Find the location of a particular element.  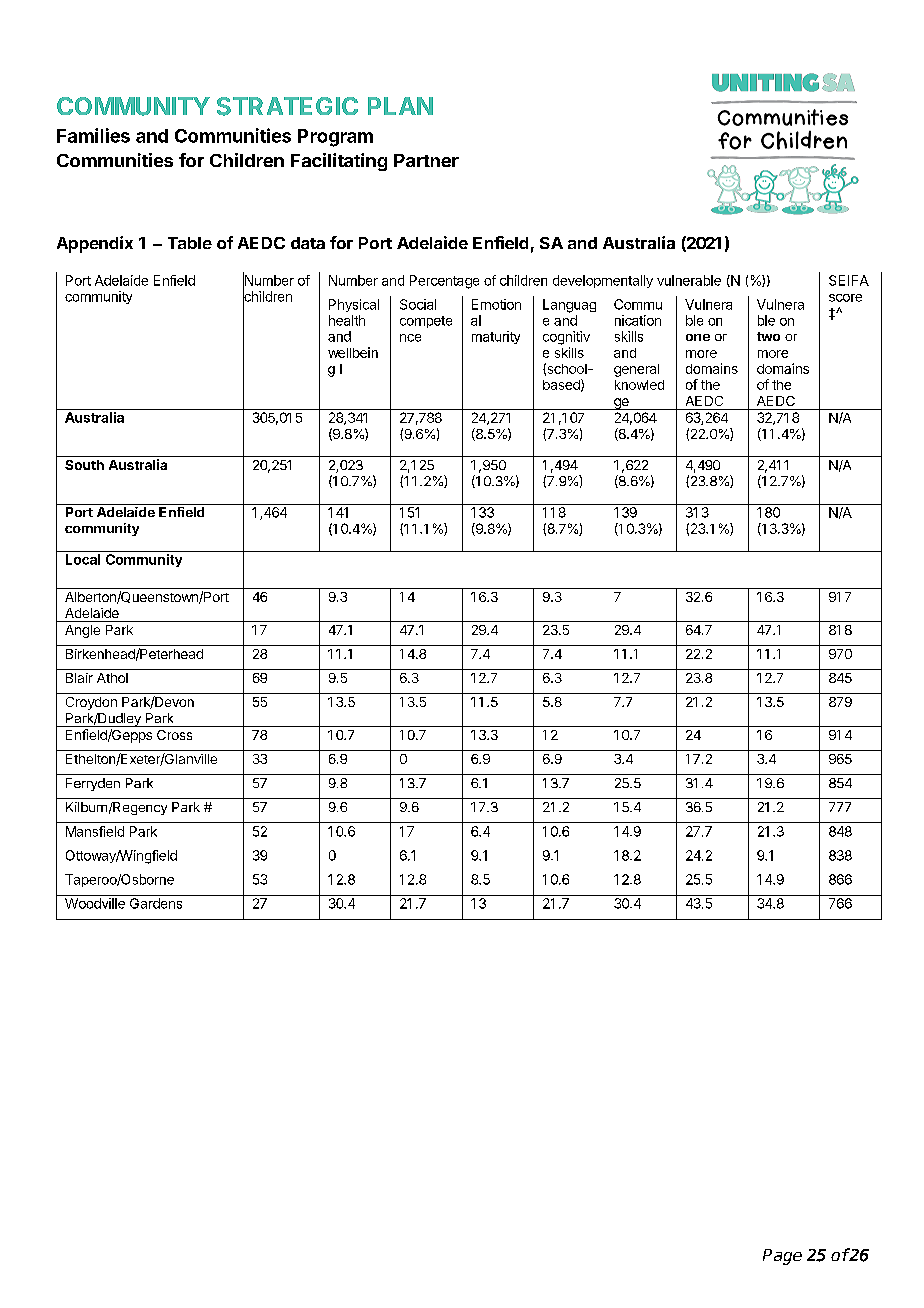

Blair is located at coordinates (79, 678).
